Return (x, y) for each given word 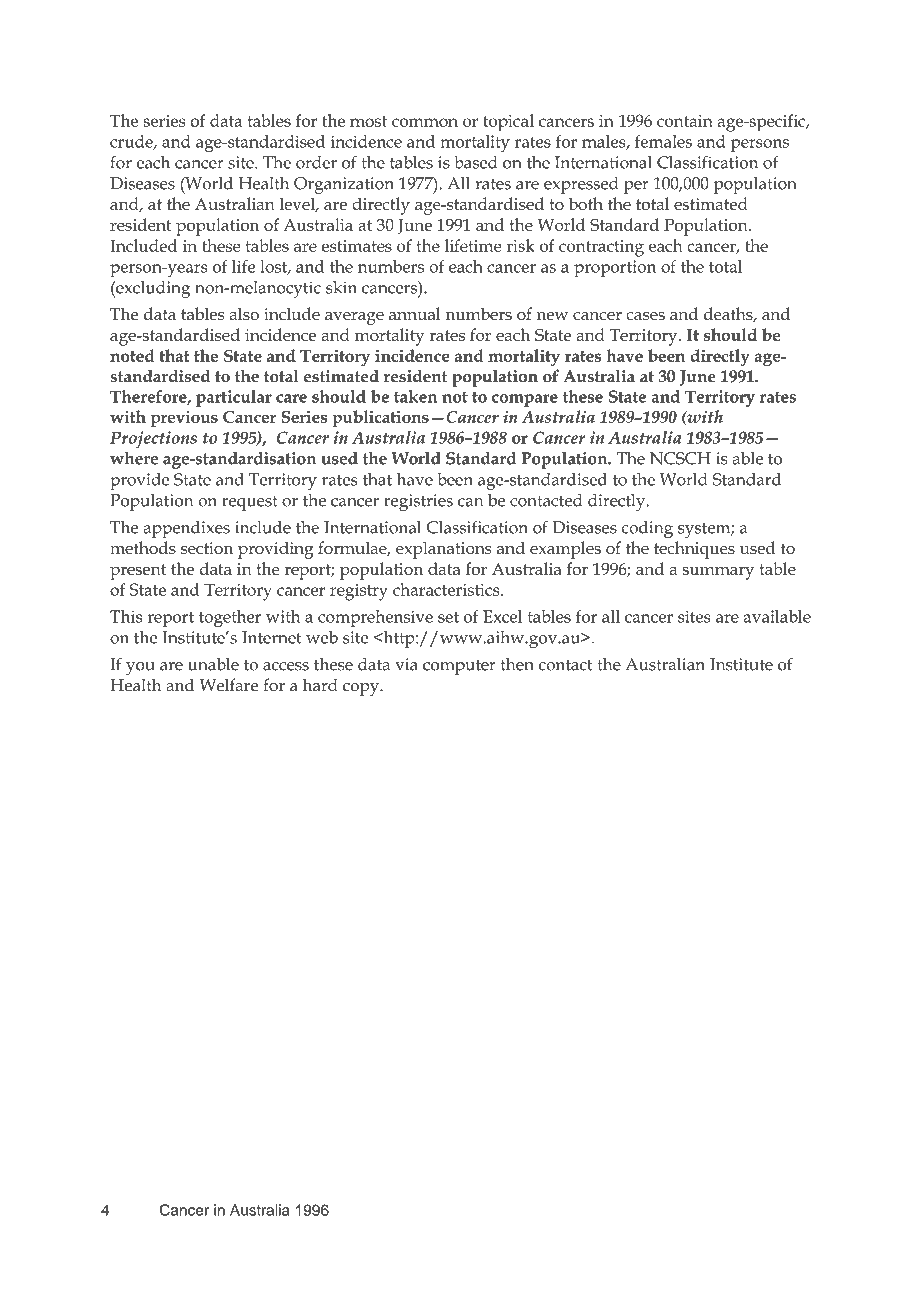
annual (414, 313)
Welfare (228, 685)
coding (647, 529)
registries (418, 502)
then (517, 664)
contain (685, 121)
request (250, 503)
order (316, 162)
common (425, 122)
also (244, 313)
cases (645, 316)
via (406, 664)
